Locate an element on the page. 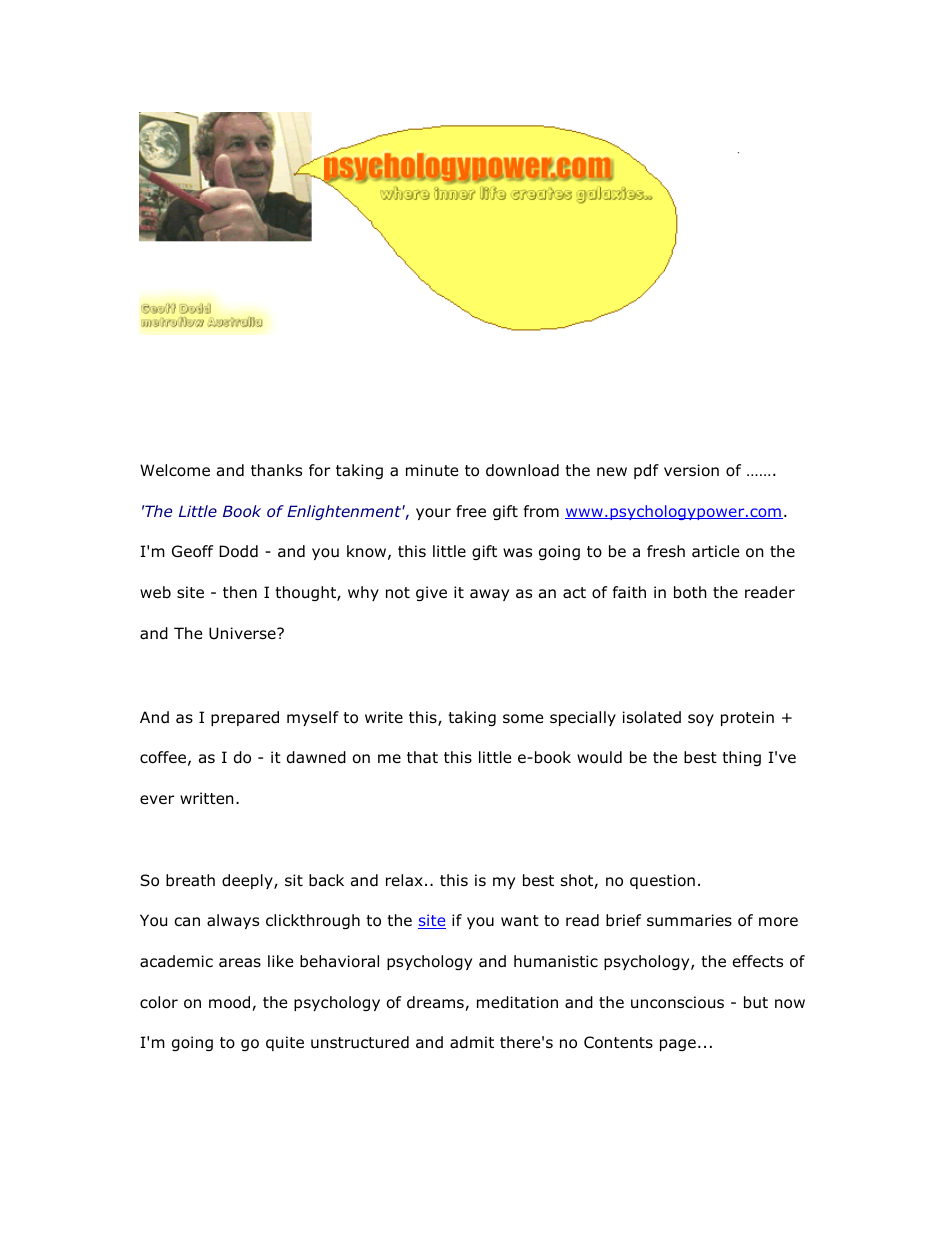 The width and height of the document is (952, 1233). soy is located at coordinates (701, 720).
